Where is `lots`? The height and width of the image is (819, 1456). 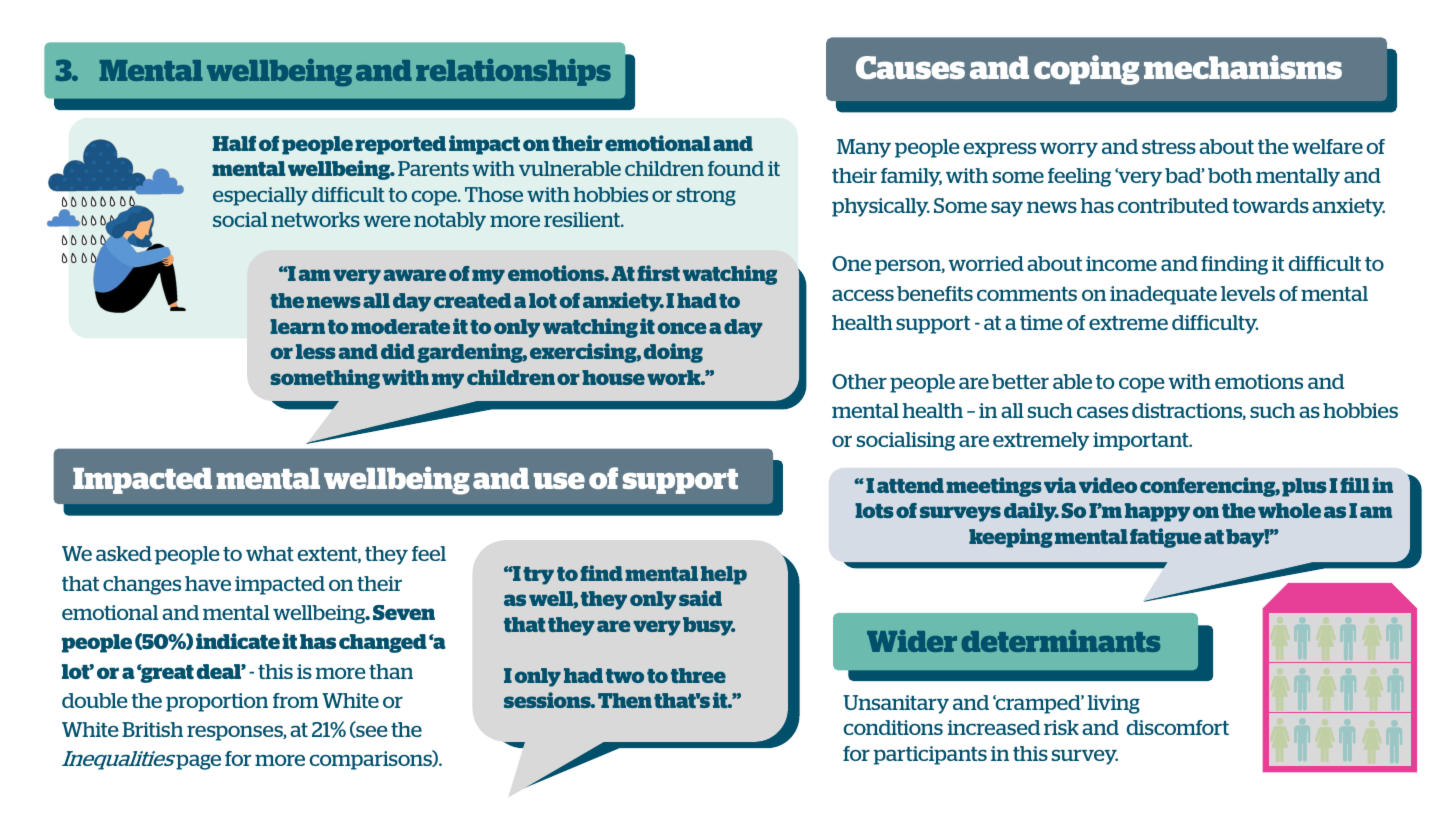
lots is located at coordinates (874, 510).
